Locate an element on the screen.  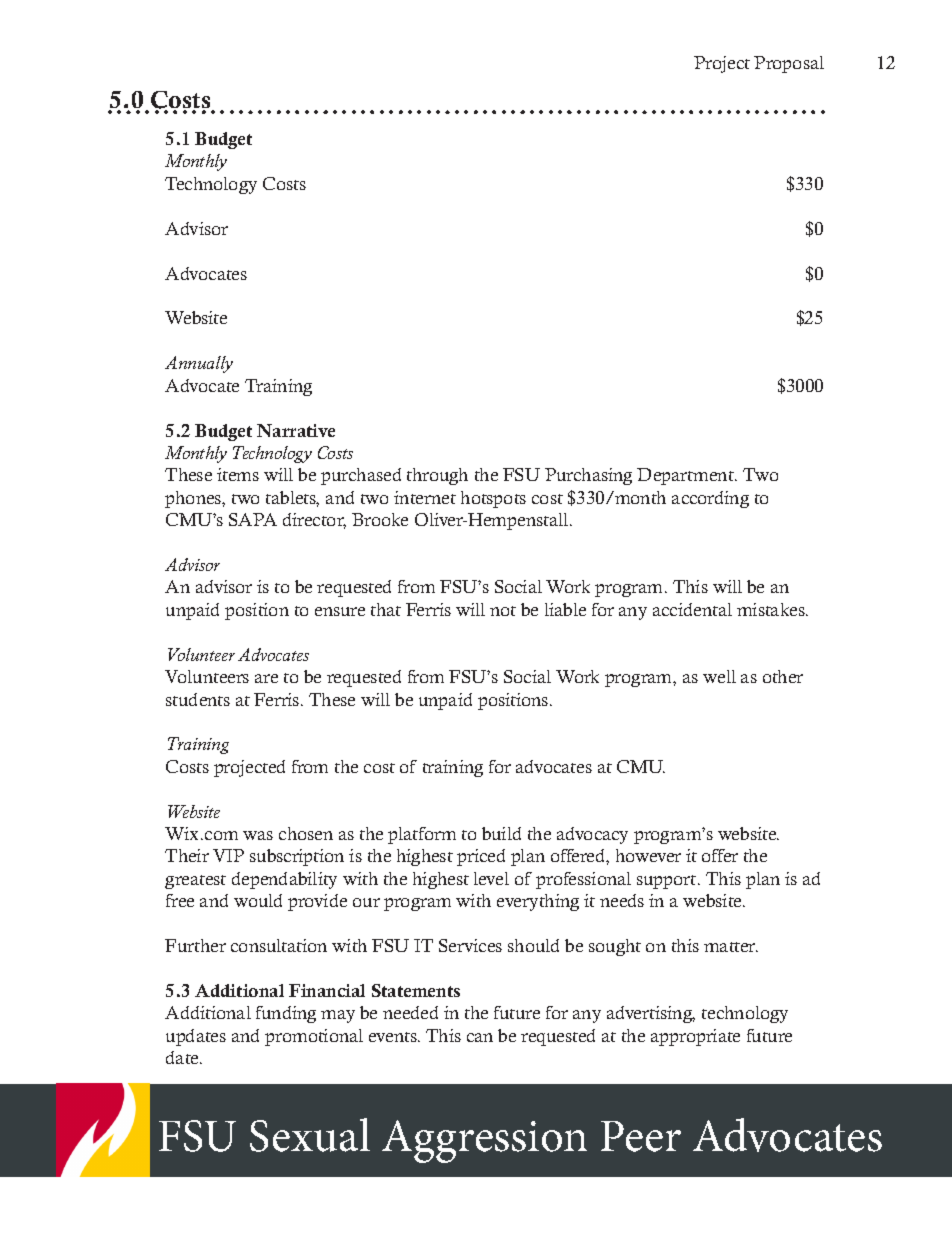
Department is located at coordinates (686, 476).
